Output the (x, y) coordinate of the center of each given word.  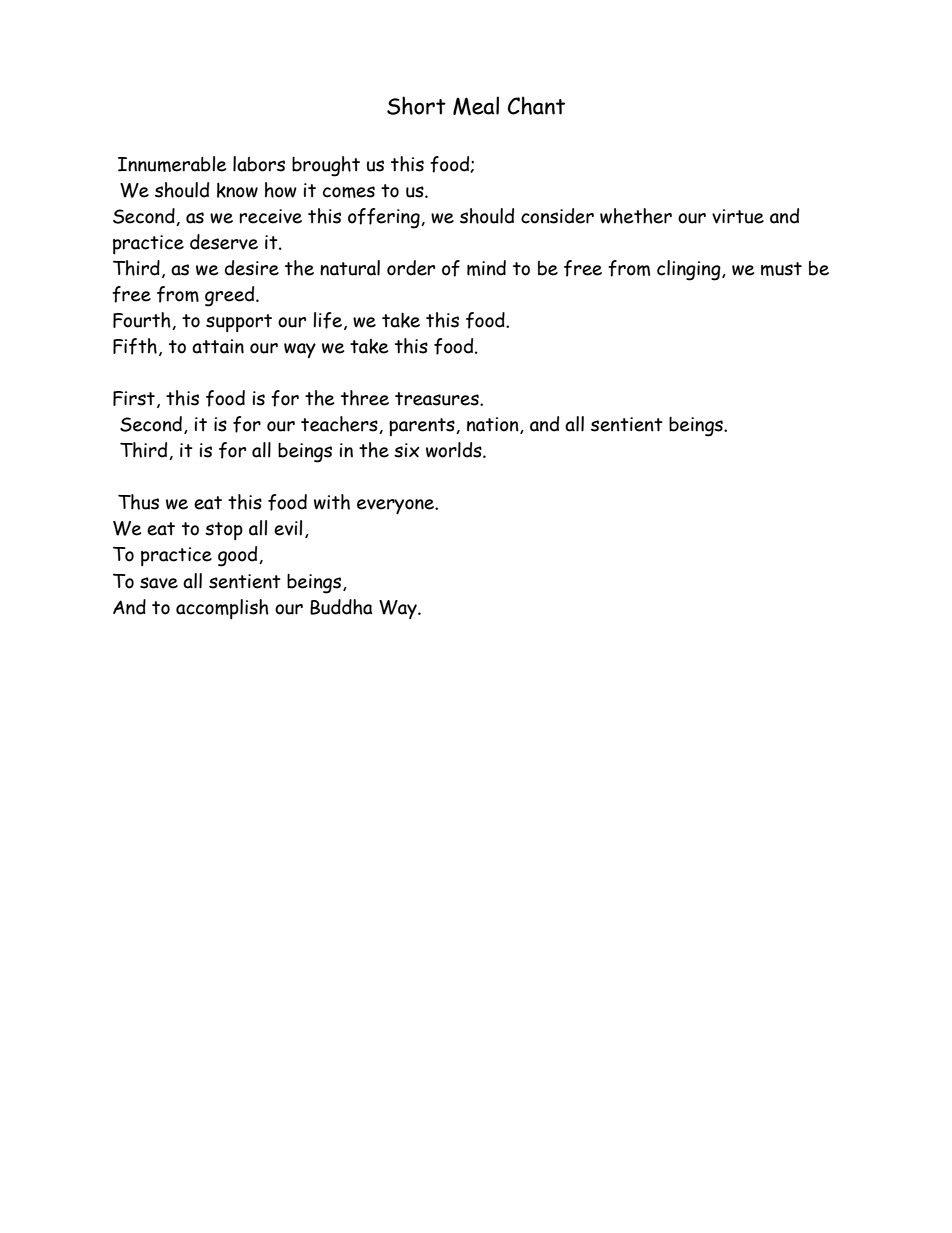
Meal (476, 106)
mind (486, 268)
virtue (738, 216)
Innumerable (172, 164)
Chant (536, 105)
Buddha (341, 607)
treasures (438, 399)
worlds (455, 450)
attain (218, 346)
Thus (138, 502)
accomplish (222, 609)
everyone (397, 506)
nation (494, 425)
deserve (224, 242)
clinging (690, 270)
